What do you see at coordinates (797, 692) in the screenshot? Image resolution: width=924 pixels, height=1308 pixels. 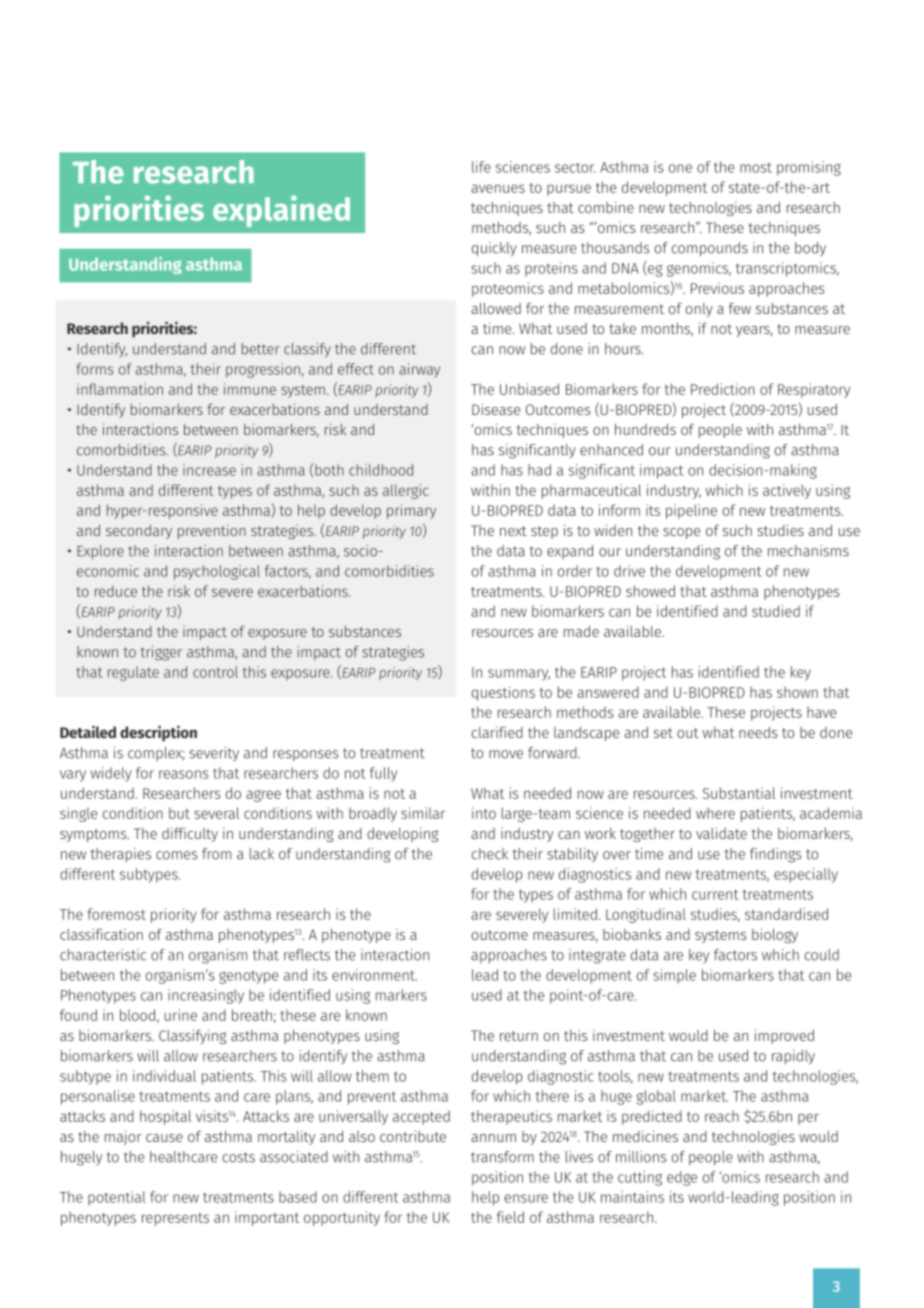 I see `shown` at bounding box center [797, 692].
